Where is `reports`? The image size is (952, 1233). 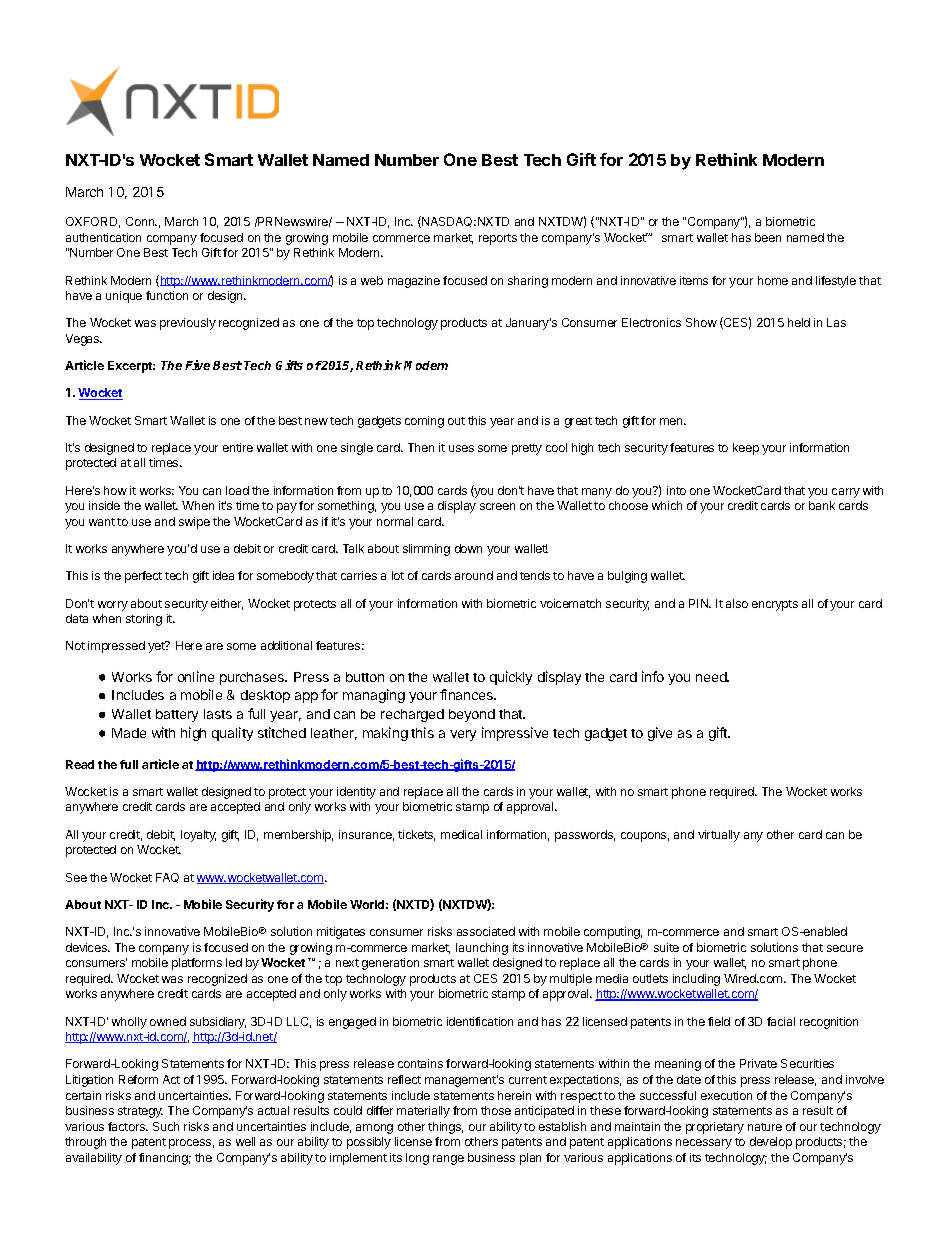 reports is located at coordinates (498, 239).
